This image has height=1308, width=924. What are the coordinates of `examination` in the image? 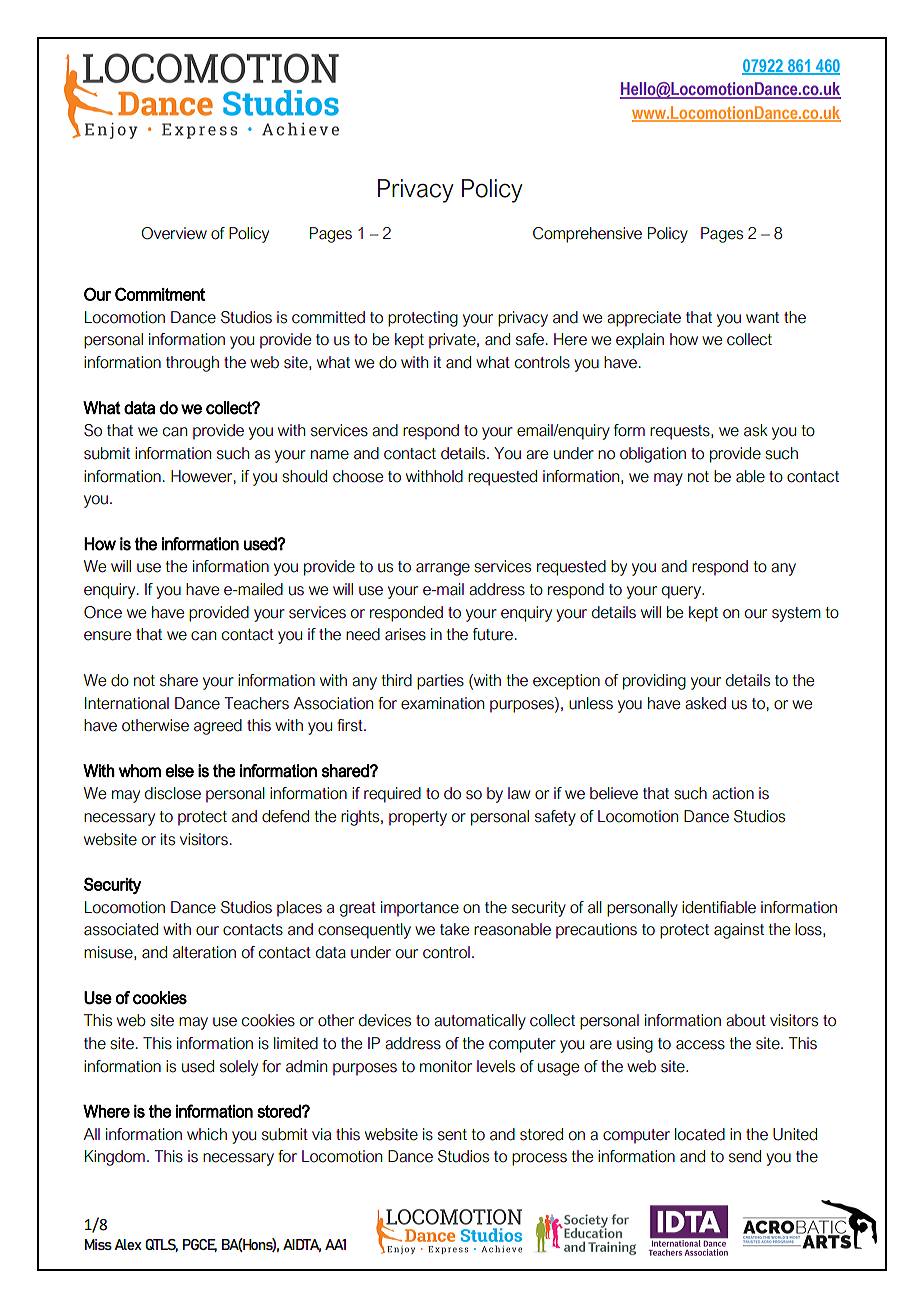 It's located at (442, 703).
